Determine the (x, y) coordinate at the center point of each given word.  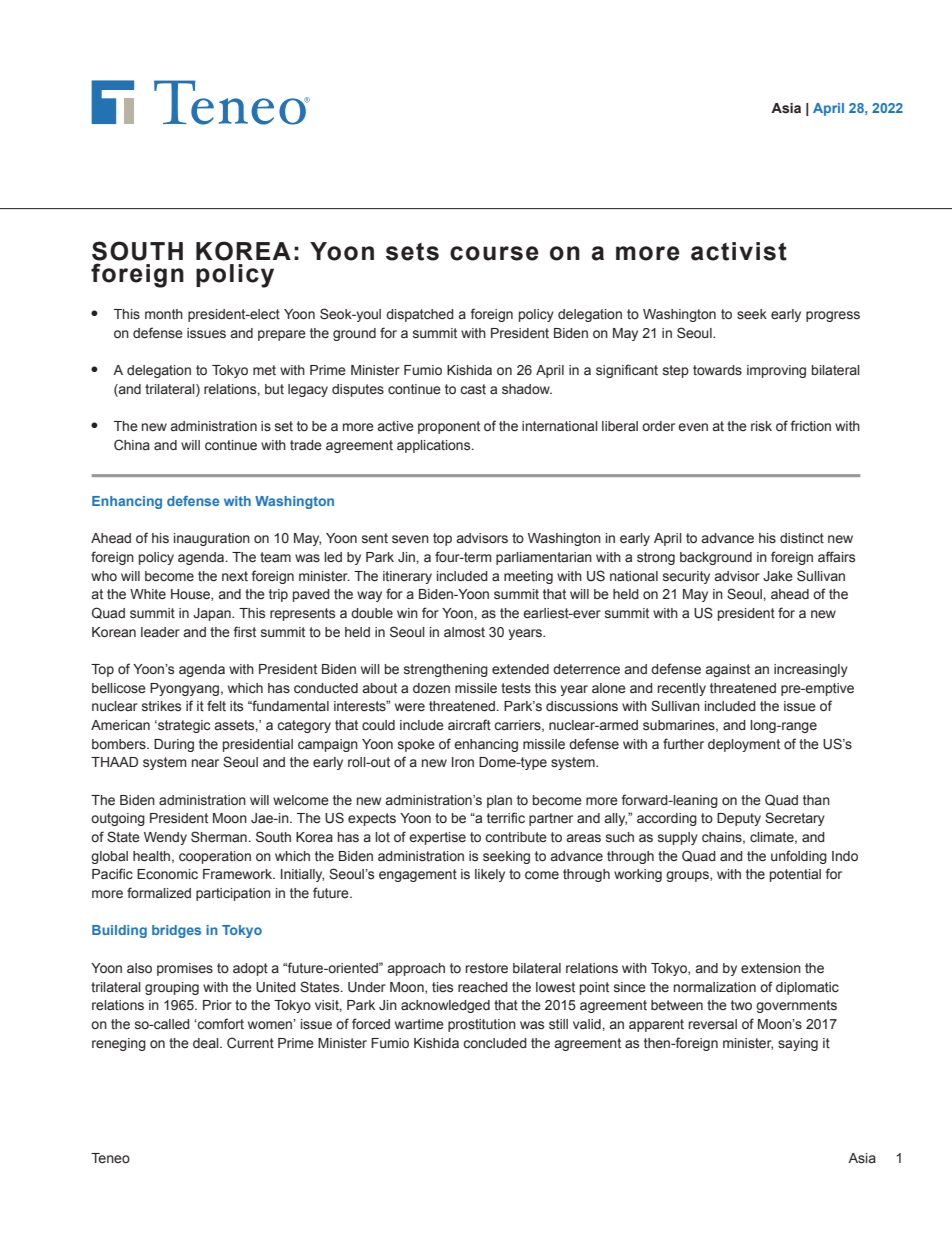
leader (160, 632)
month (164, 314)
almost (464, 632)
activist (739, 251)
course (494, 253)
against (727, 670)
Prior (217, 1005)
